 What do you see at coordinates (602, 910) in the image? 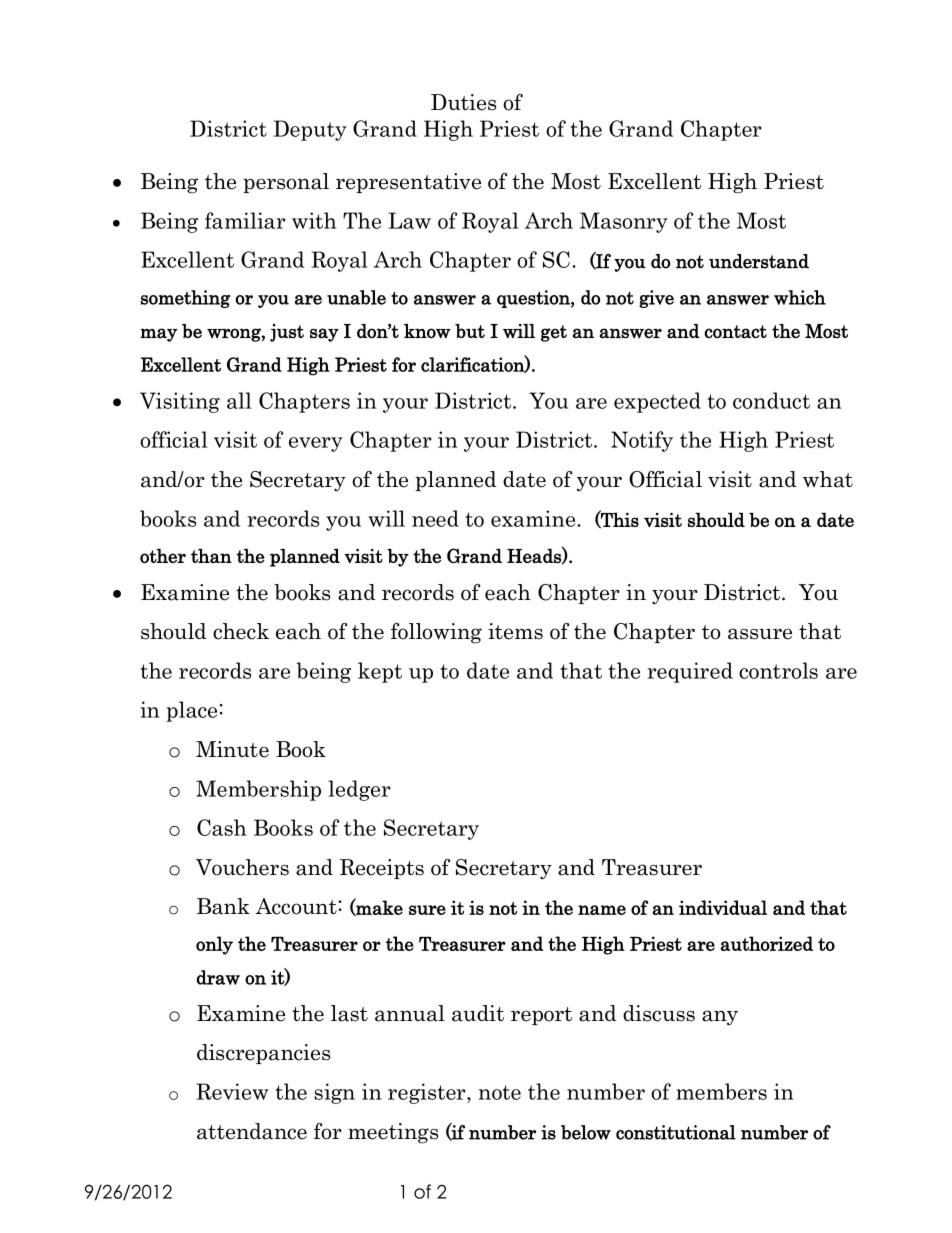
I see `name` at bounding box center [602, 910].
